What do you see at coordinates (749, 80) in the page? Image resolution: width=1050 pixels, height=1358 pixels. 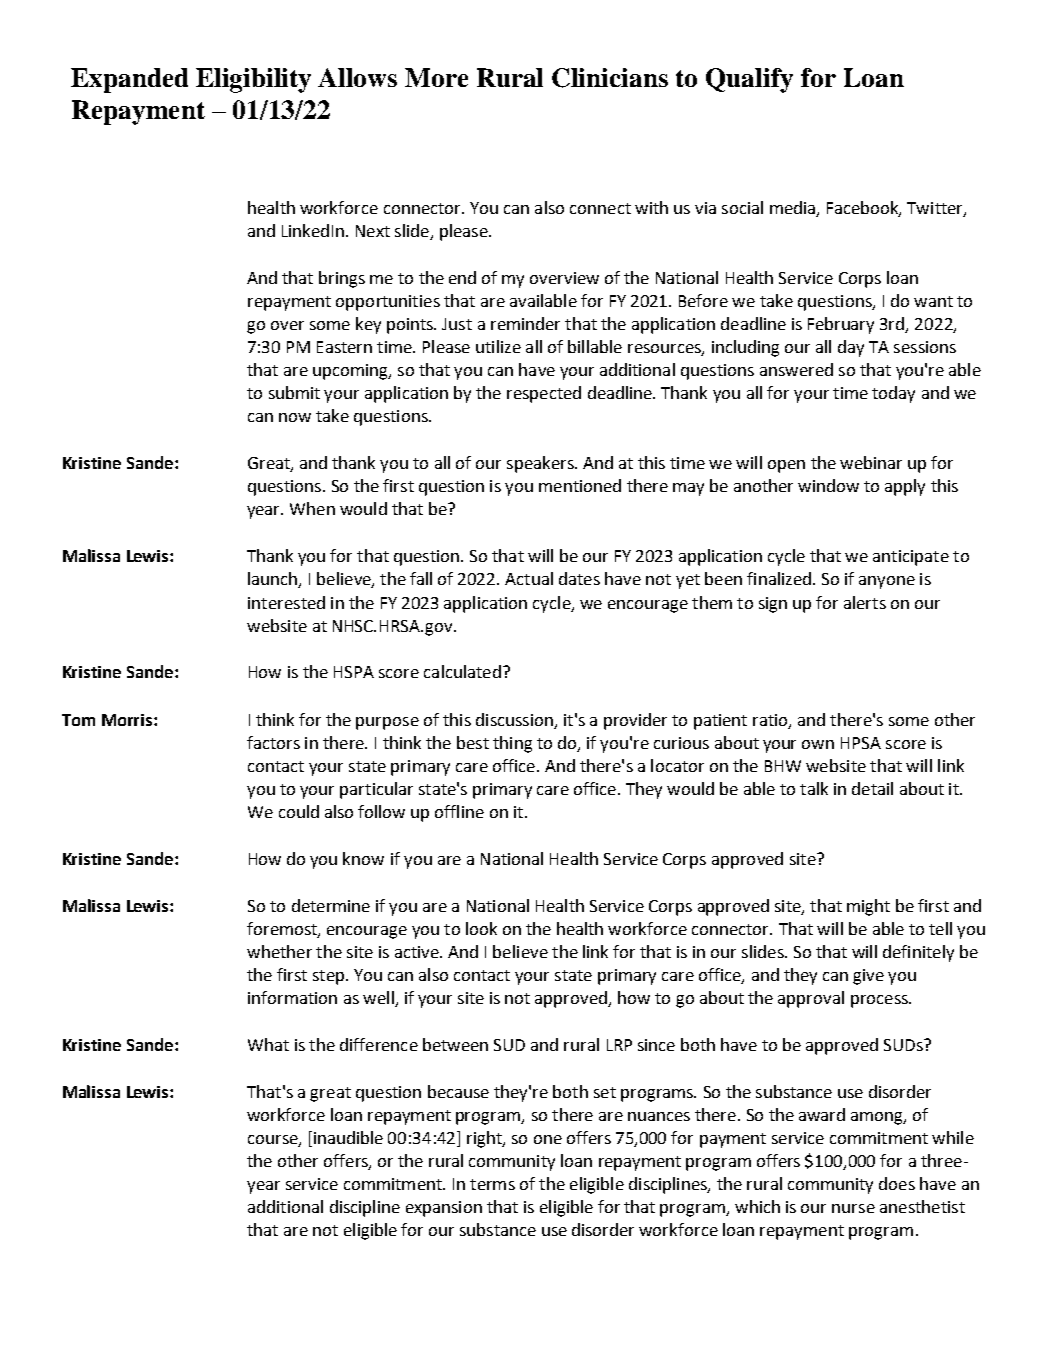 I see `Qualify` at bounding box center [749, 80].
